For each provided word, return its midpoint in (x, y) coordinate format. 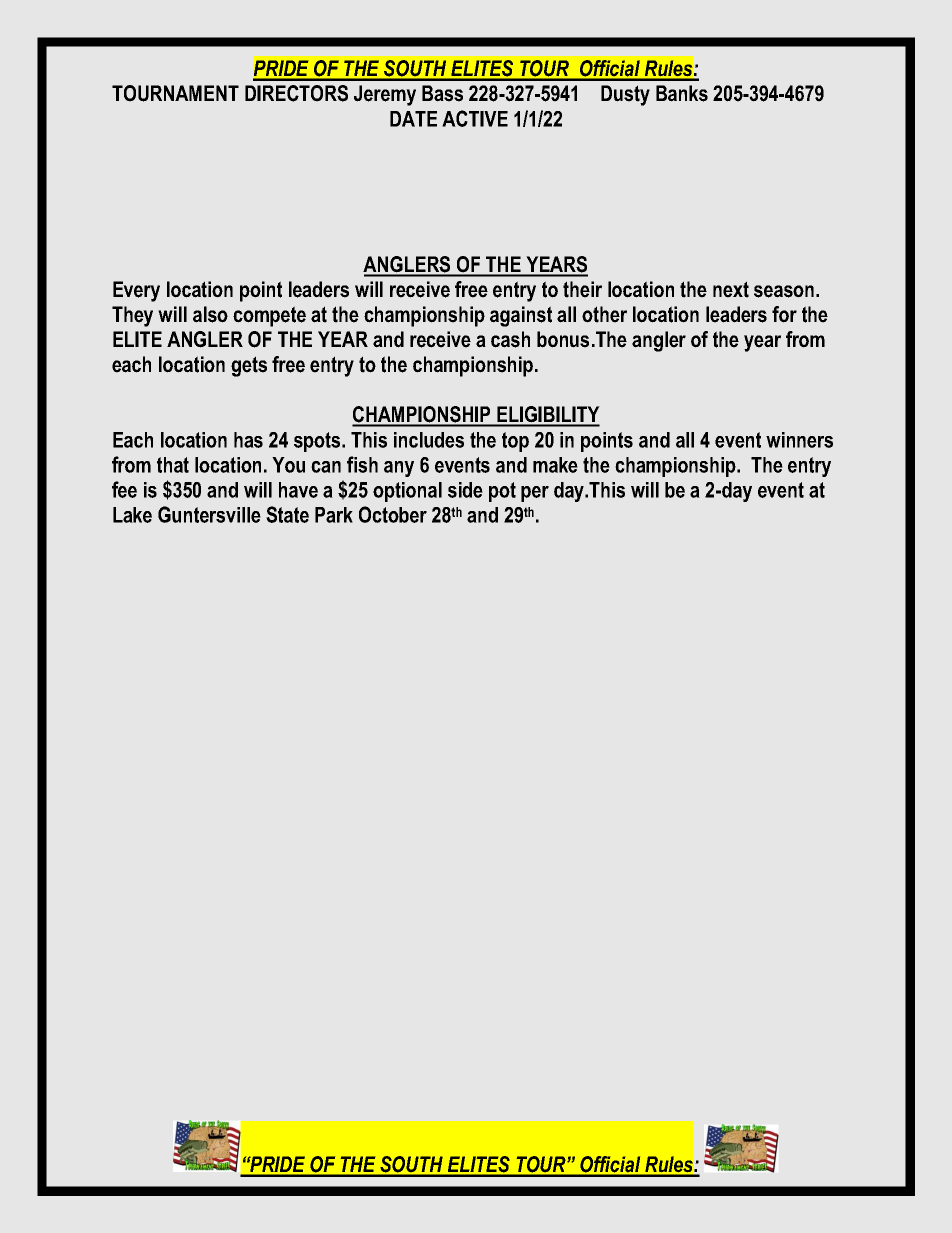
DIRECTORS (296, 93)
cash (510, 339)
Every (136, 291)
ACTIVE (475, 118)
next (731, 289)
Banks (682, 93)
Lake (132, 515)
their (582, 289)
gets (249, 366)
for (784, 314)
